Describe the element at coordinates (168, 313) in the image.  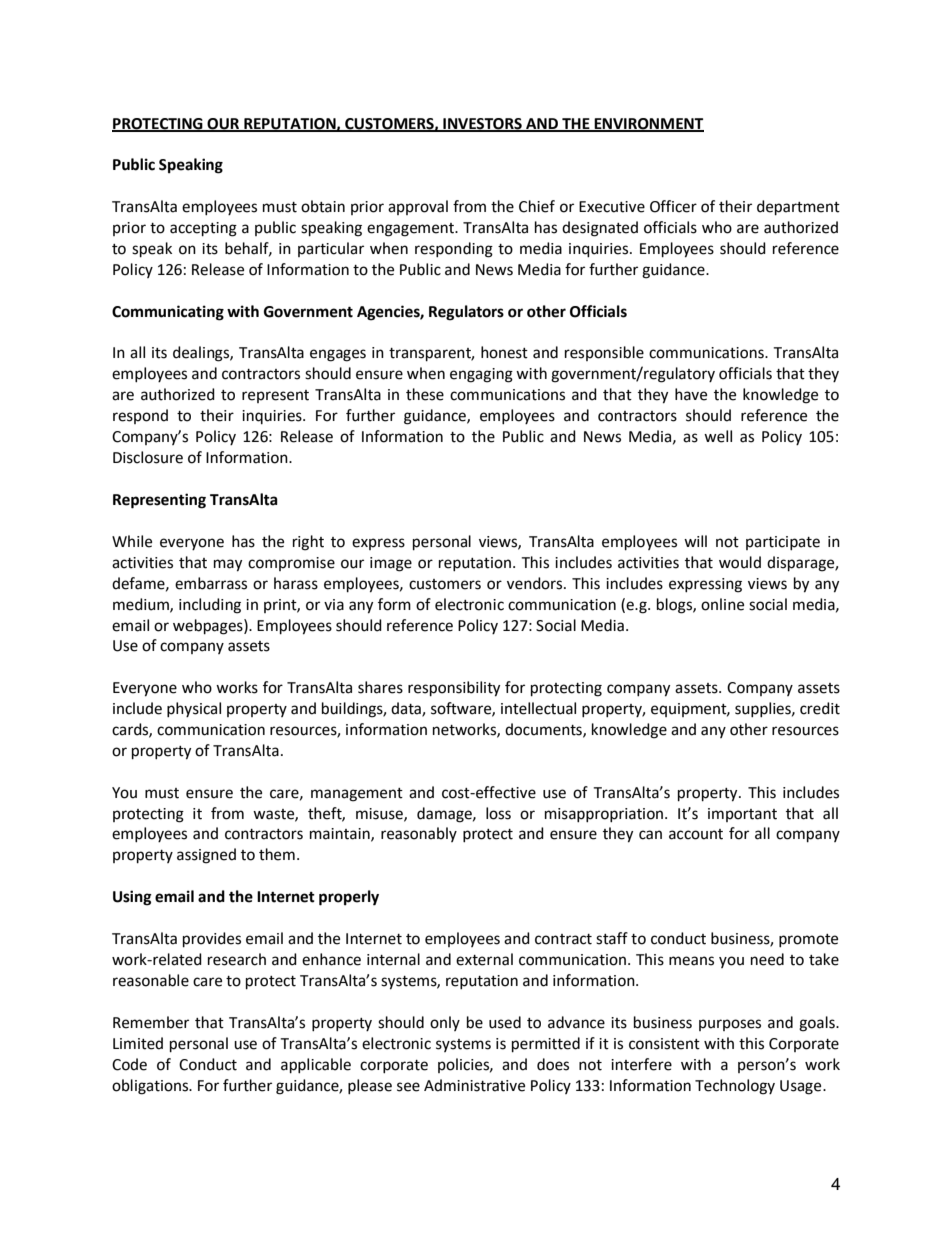
I see `Communicating` at that location.
